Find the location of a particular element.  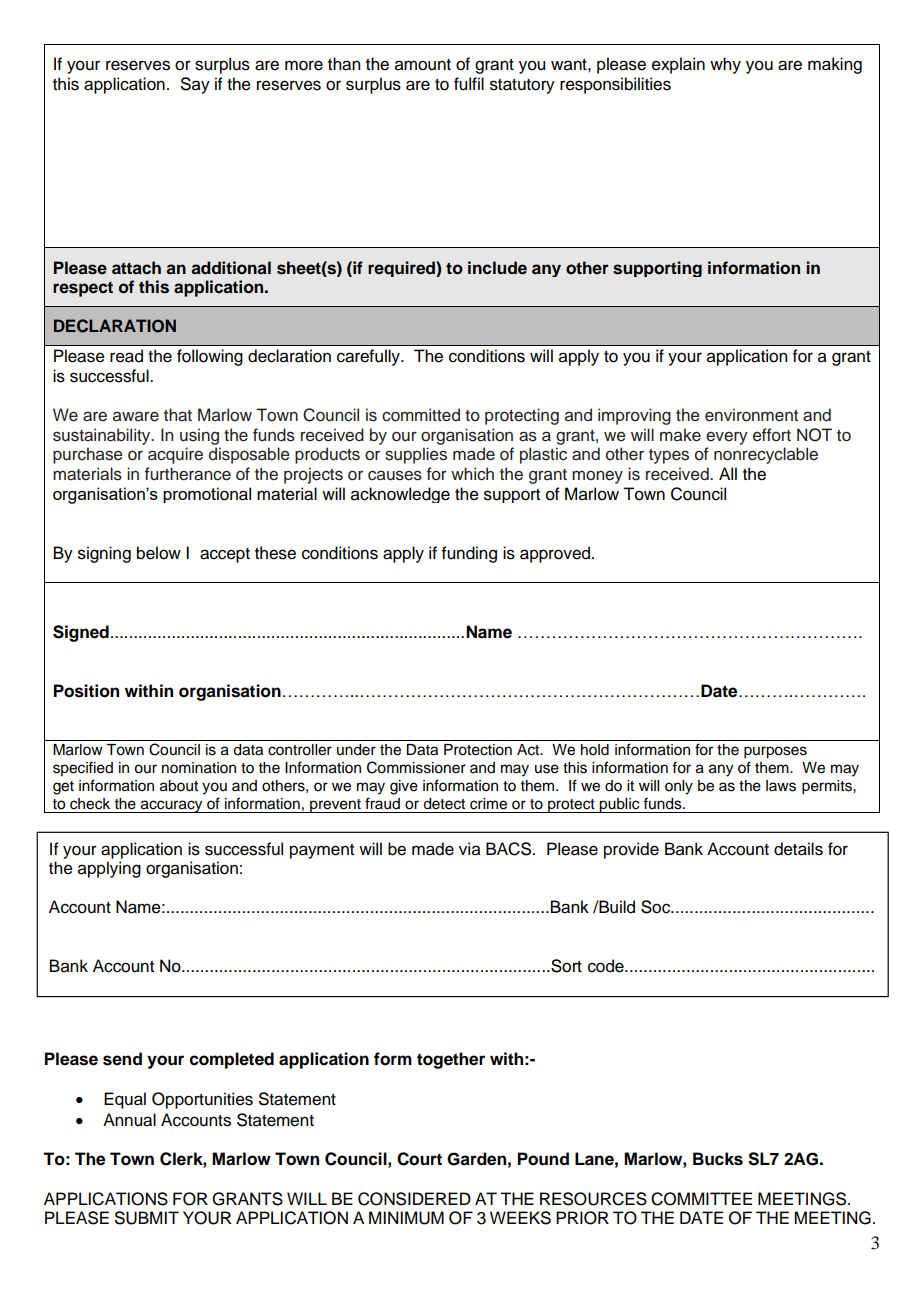

Say is located at coordinates (195, 85).
